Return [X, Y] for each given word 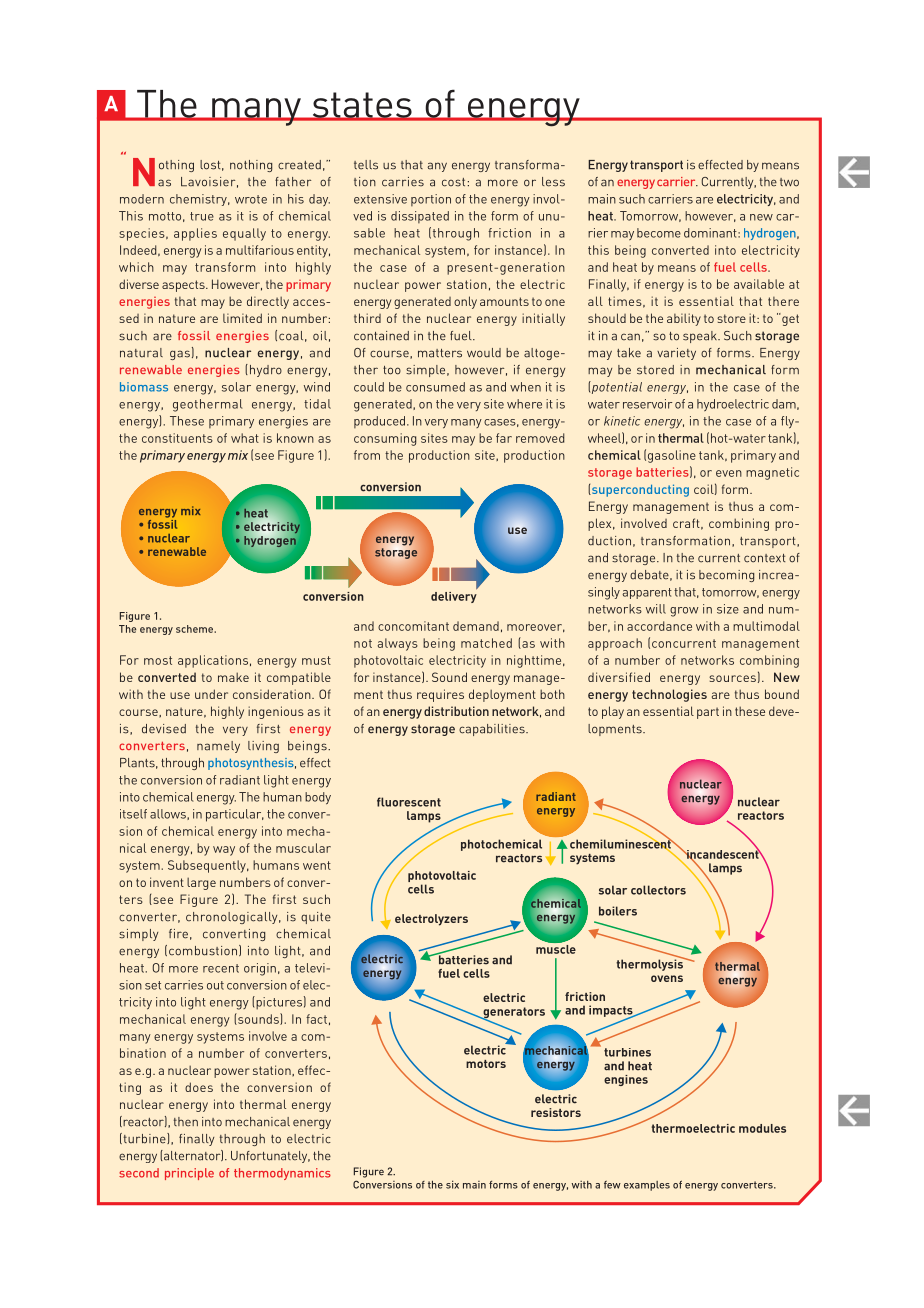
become [659, 233]
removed [540, 438]
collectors [658, 890]
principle [189, 1174]
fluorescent [409, 802]
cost [453, 182]
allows [169, 814]
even [729, 473]
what [245, 438]
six [452, 1184]
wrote [251, 199]
